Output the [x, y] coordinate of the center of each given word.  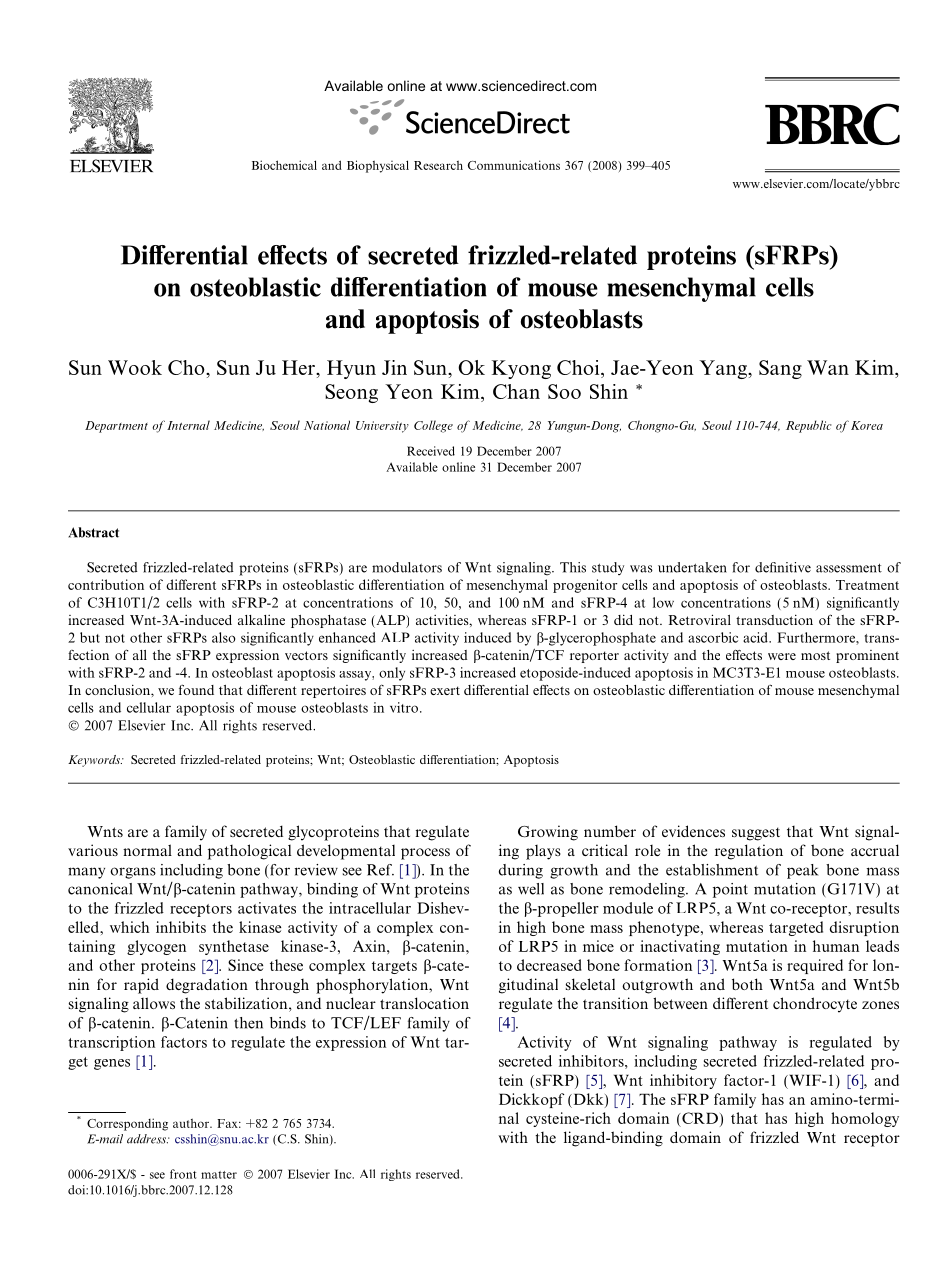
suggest [756, 834]
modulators [407, 567]
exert [445, 690]
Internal [188, 425]
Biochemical [284, 165]
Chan [516, 391]
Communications [514, 165]
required [815, 966]
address [148, 1139]
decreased [549, 965]
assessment [849, 568]
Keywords [95, 761]
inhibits [181, 927]
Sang [780, 369]
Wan [828, 367]
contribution [106, 584]
